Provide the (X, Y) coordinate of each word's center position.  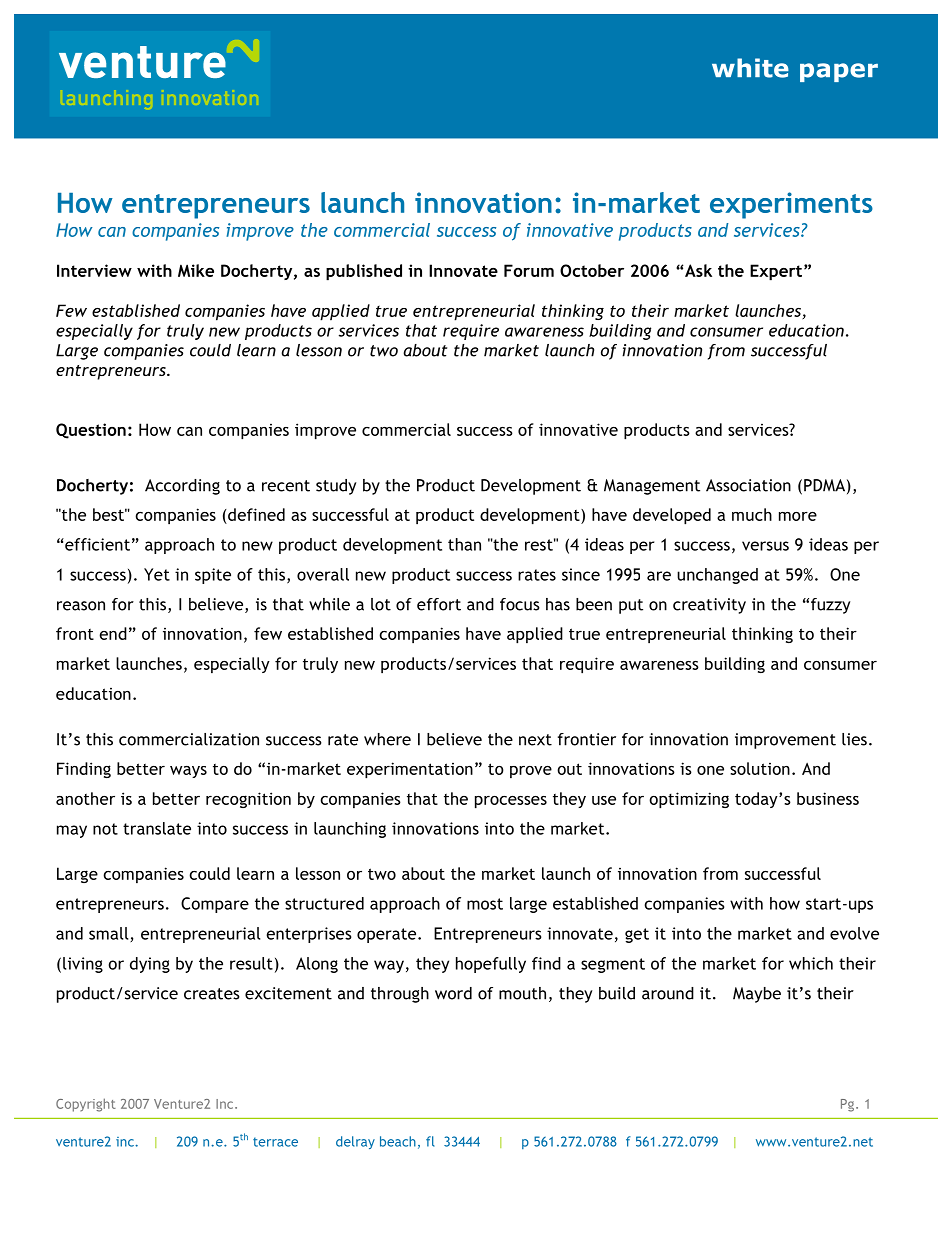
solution (760, 768)
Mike (196, 270)
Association (748, 485)
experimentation (410, 770)
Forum (529, 270)
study (336, 487)
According (182, 487)
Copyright (86, 1105)
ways (188, 772)
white (750, 68)
